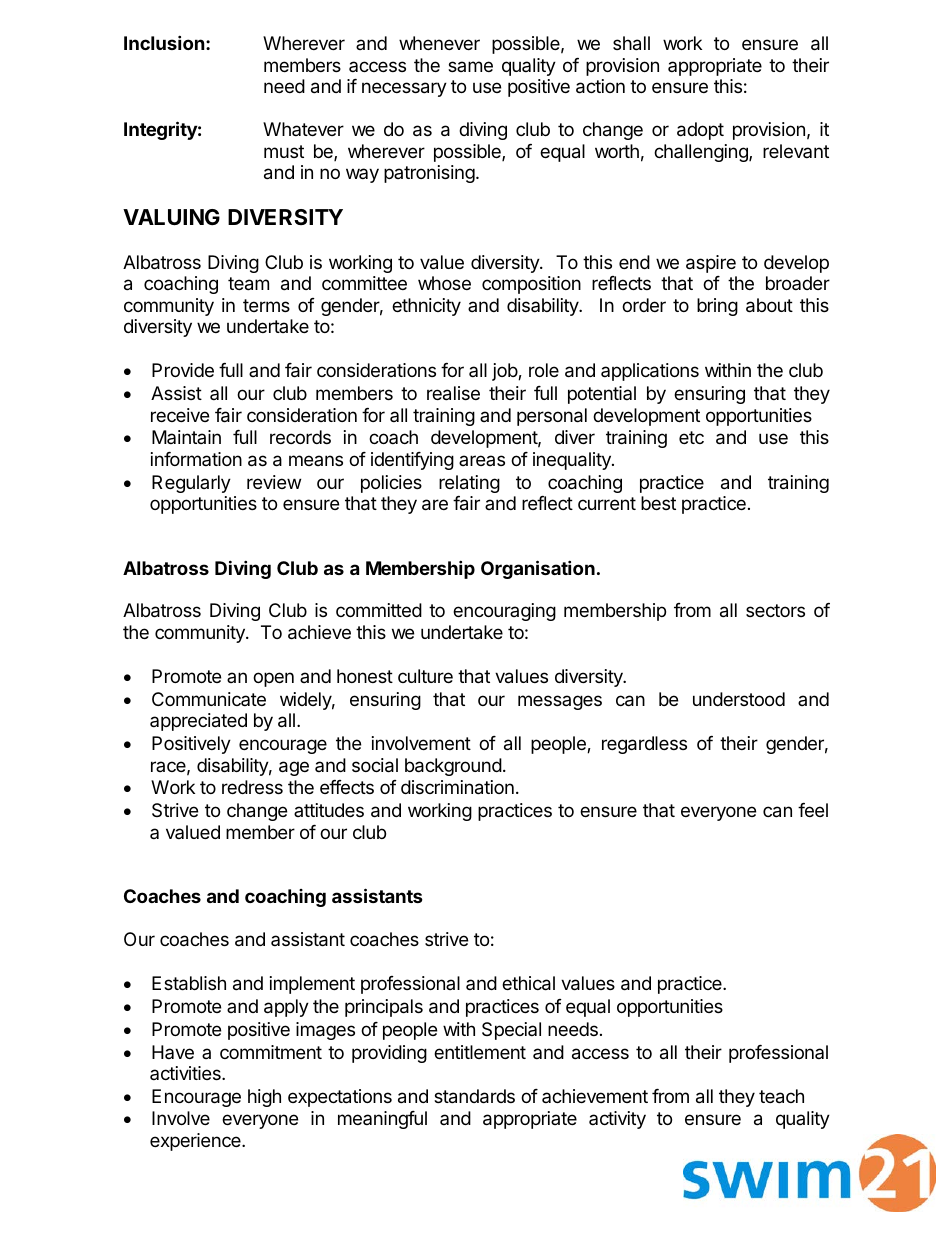  I want to click on open, so click(273, 679).
